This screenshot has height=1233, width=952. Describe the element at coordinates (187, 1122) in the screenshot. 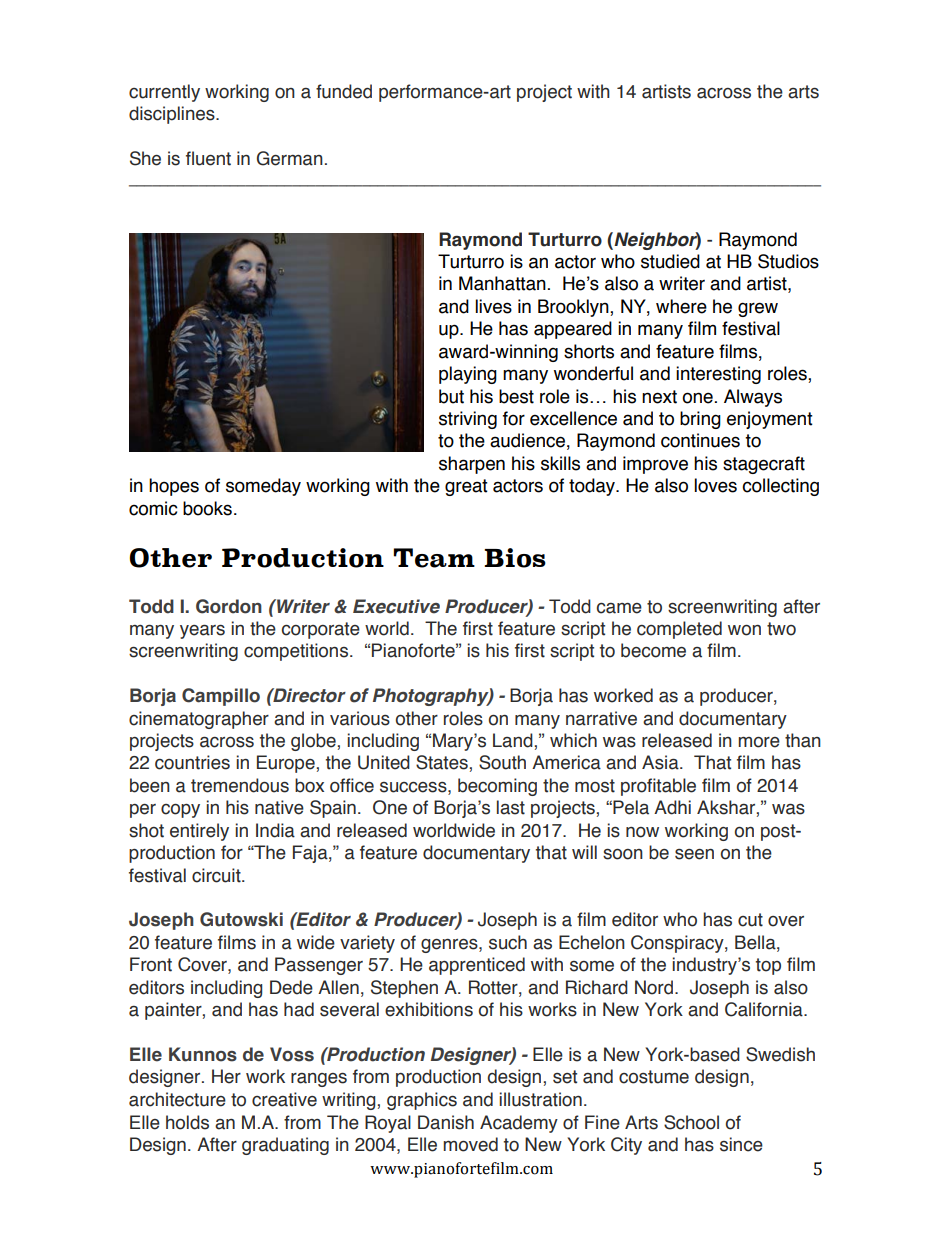

I see `holds` at that location.
